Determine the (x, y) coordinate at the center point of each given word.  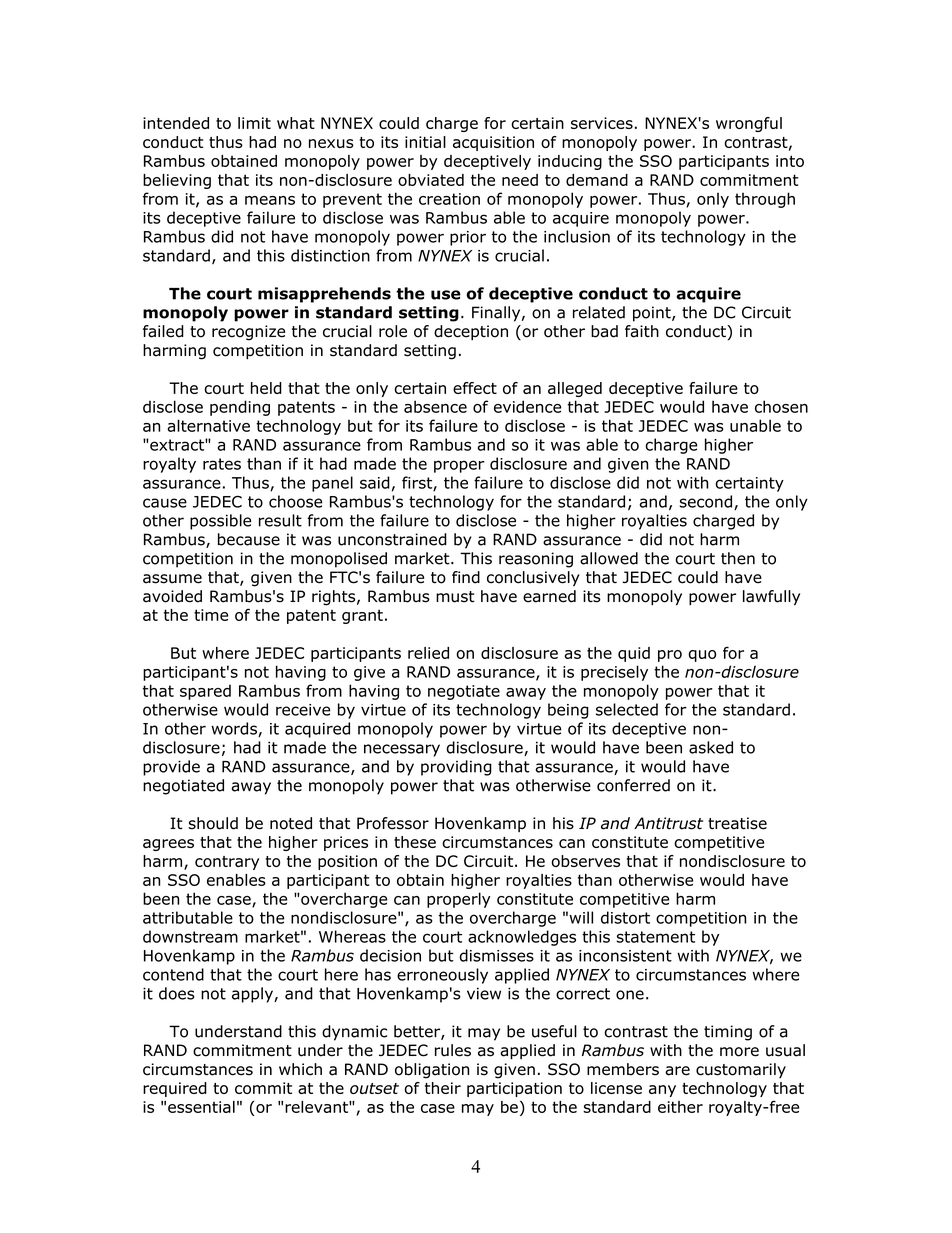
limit (254, 123)
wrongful (749, 124)
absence (435, 406)
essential (201, 1107)
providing (456, 768)
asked (711, 747)
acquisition (493, 143)
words (235, 729)
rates (222, 464)
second (707, 502)
